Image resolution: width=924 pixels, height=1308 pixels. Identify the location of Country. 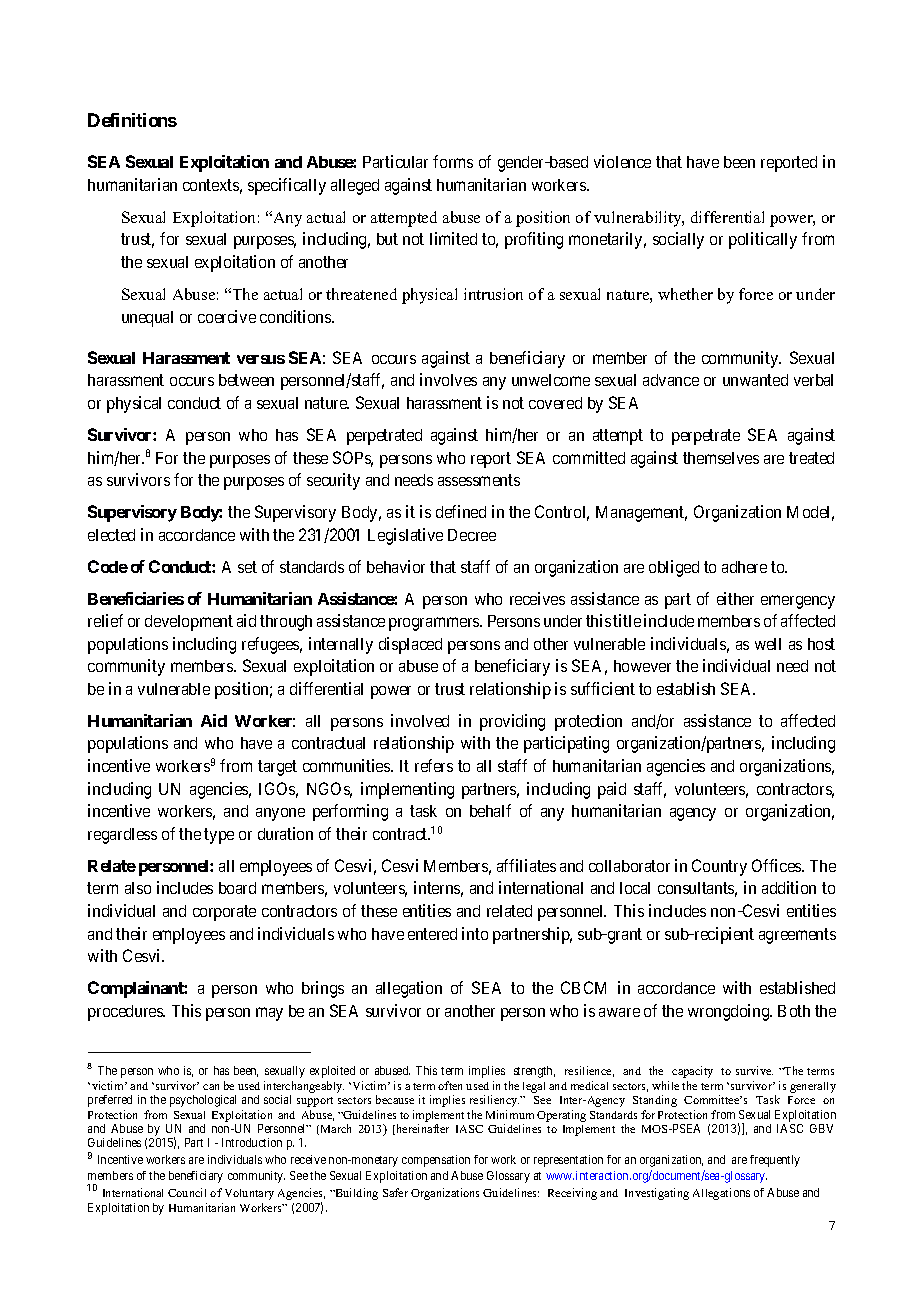
(719, 867).
